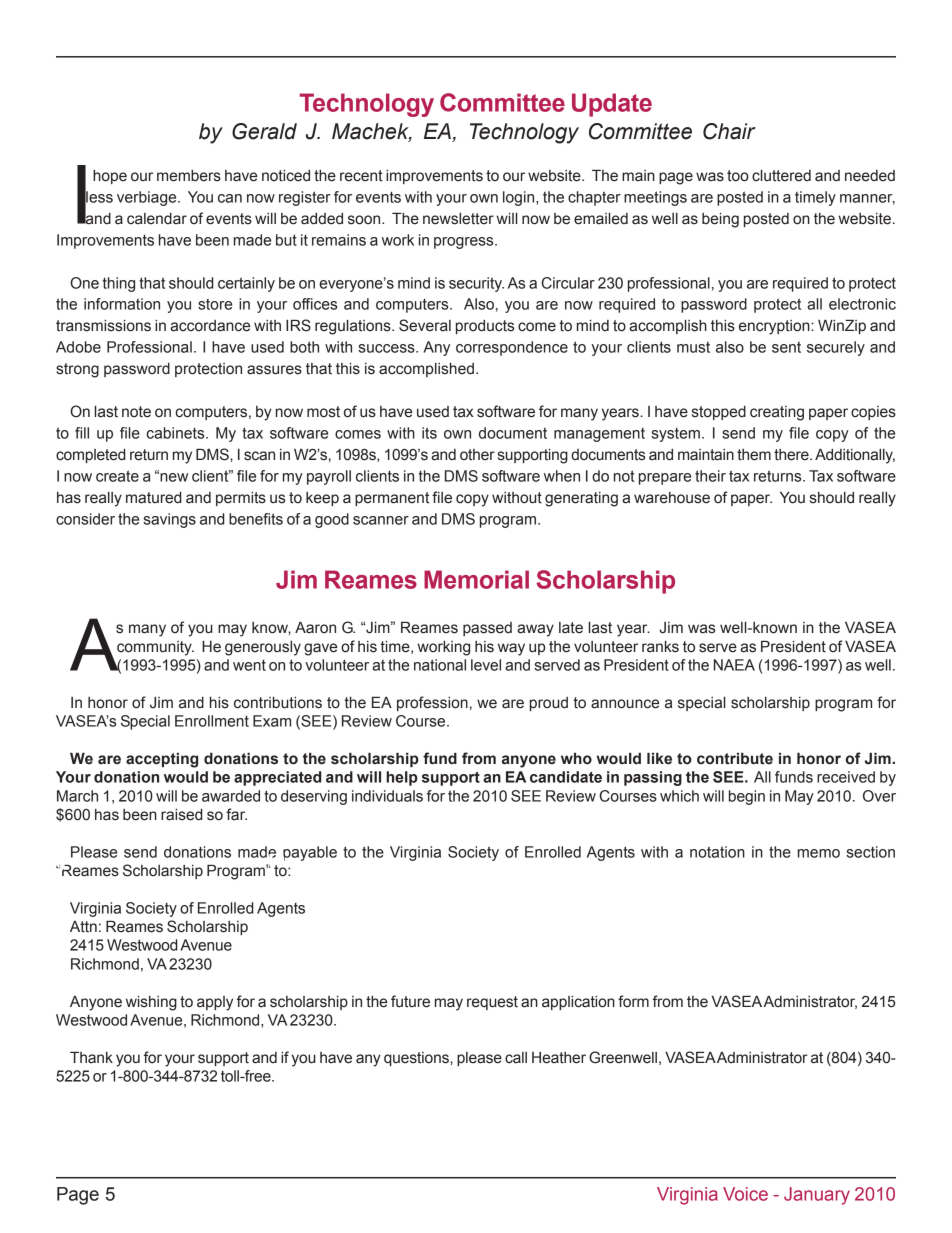  I want to click on level, so click(486, 665).
